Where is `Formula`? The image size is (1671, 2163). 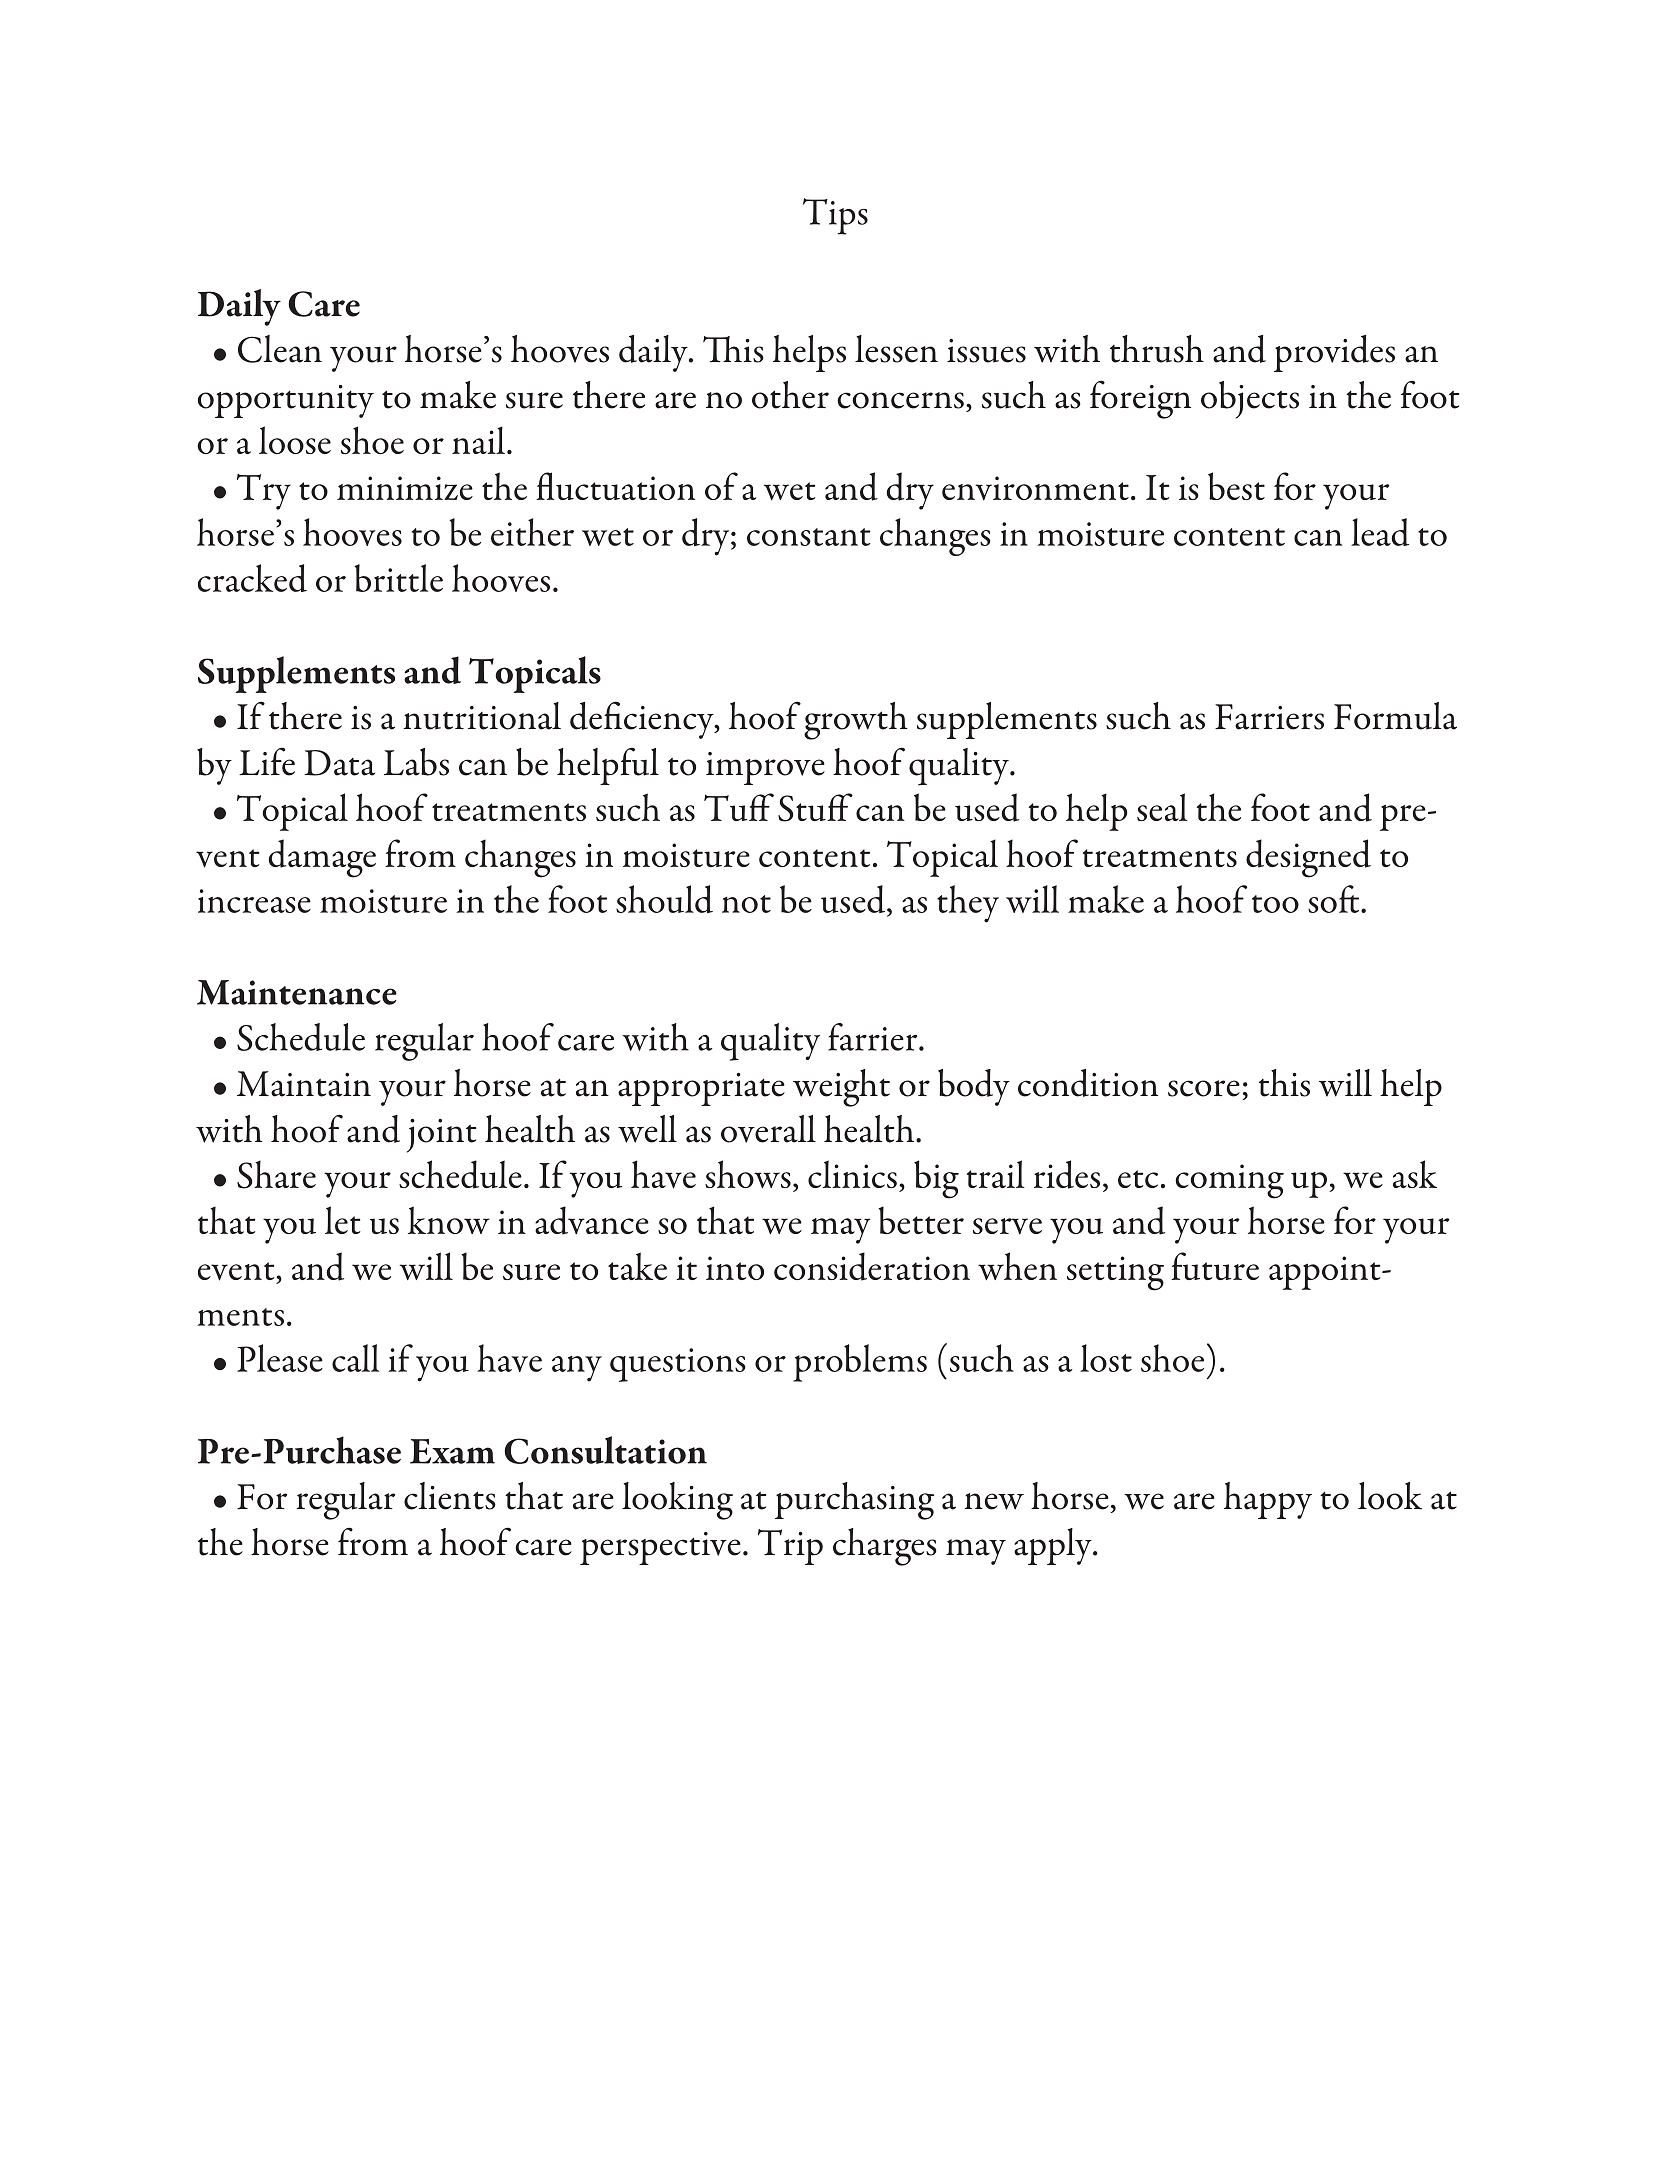 Formula is located at coordinates (1395, 716).
